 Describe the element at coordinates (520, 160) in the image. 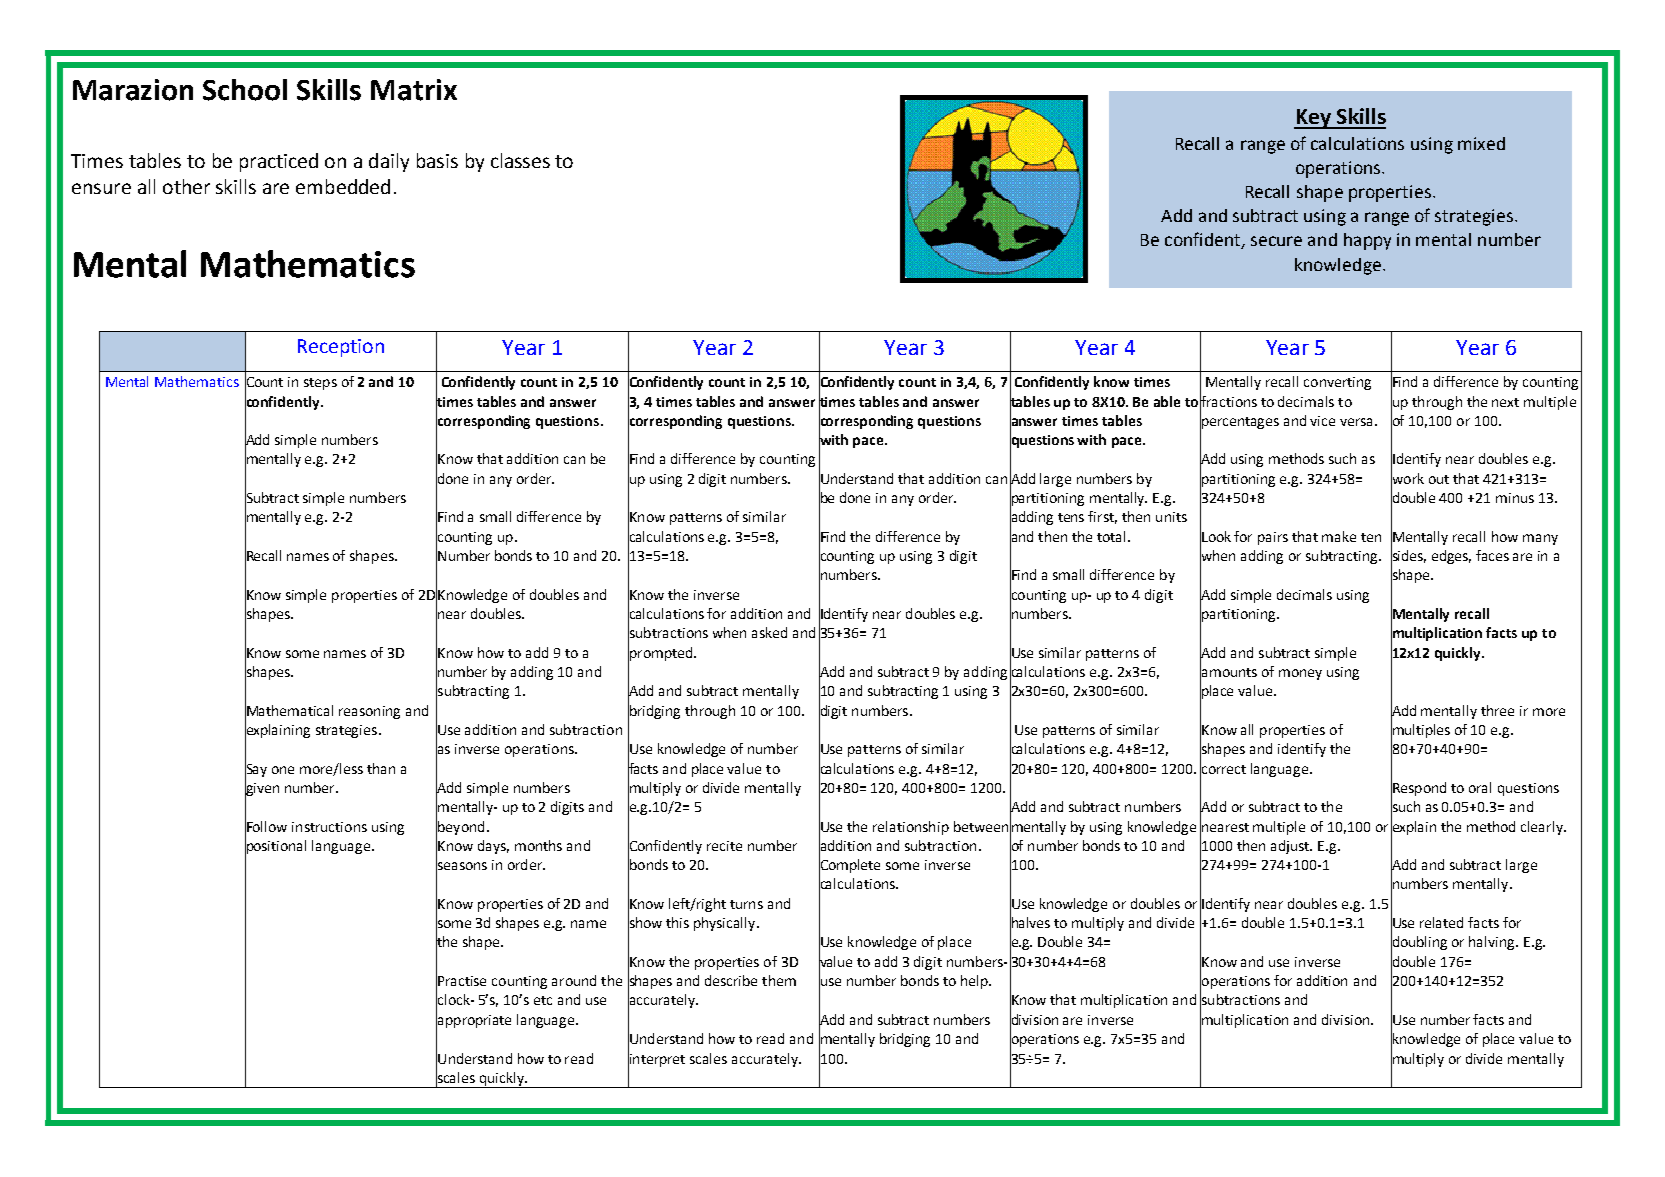

I see `classes` at that location.
